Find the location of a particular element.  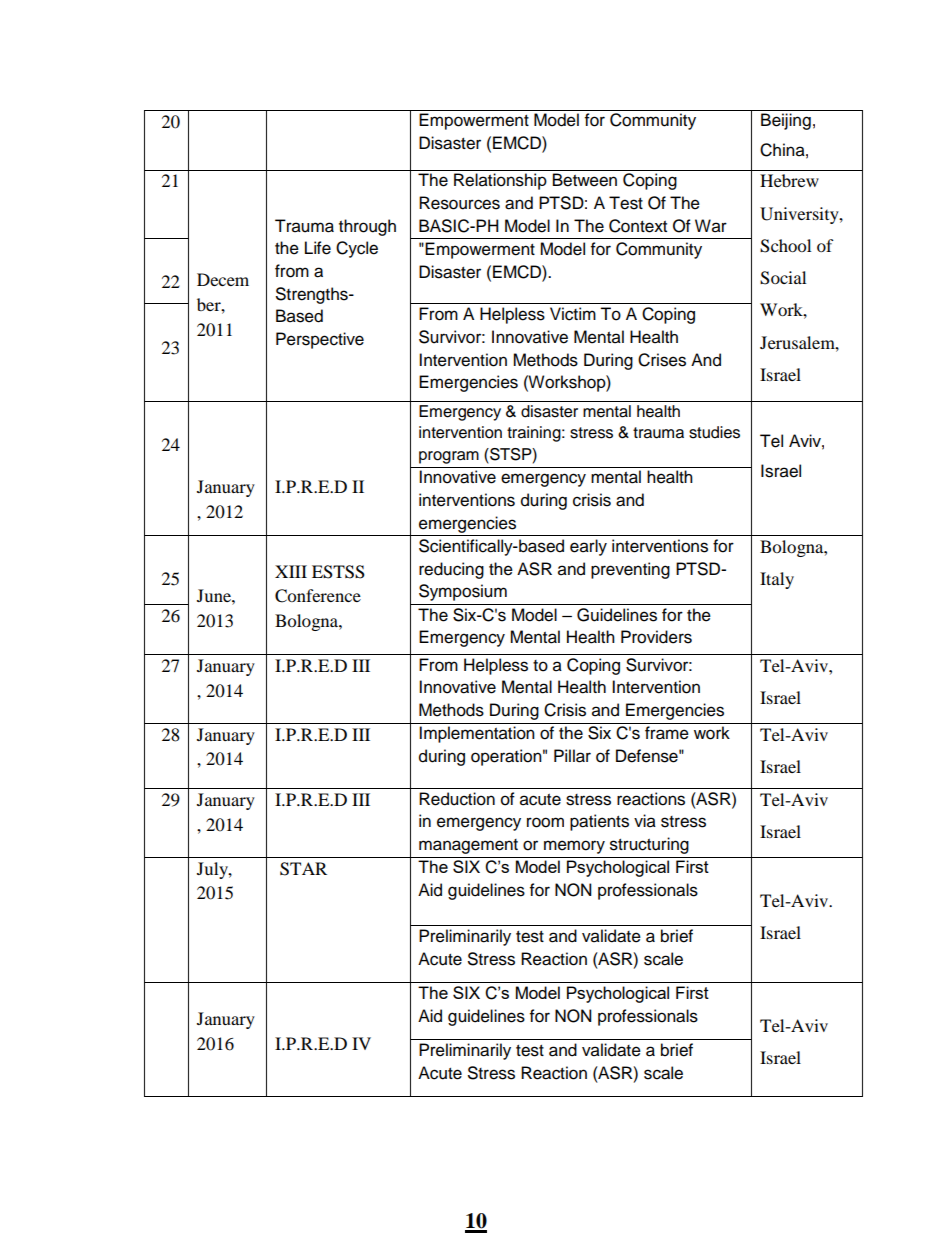

through is located at coordinates (367, 227).
